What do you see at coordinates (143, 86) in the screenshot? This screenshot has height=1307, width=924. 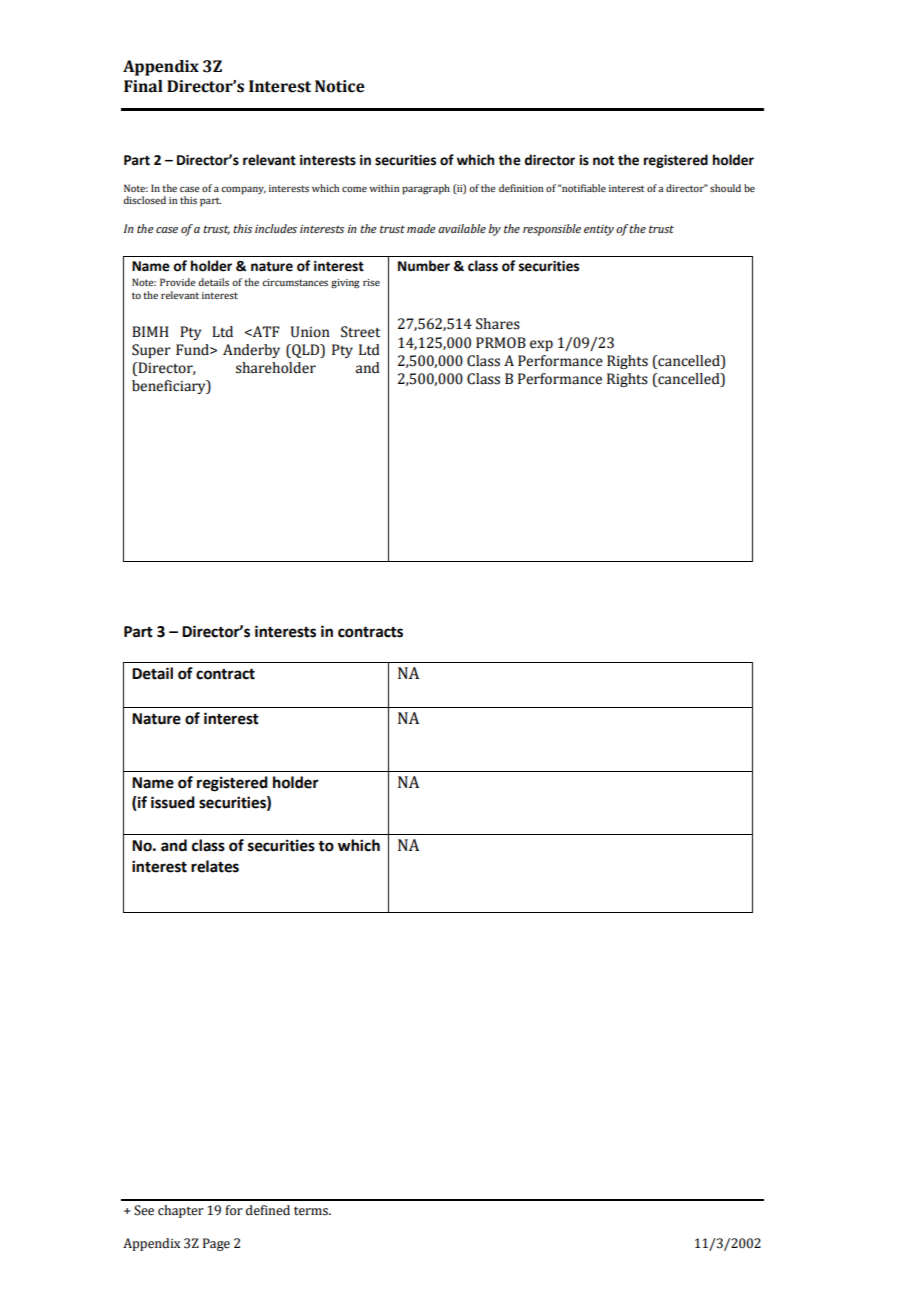 I see `Final` at bounding box center [143, 86].
